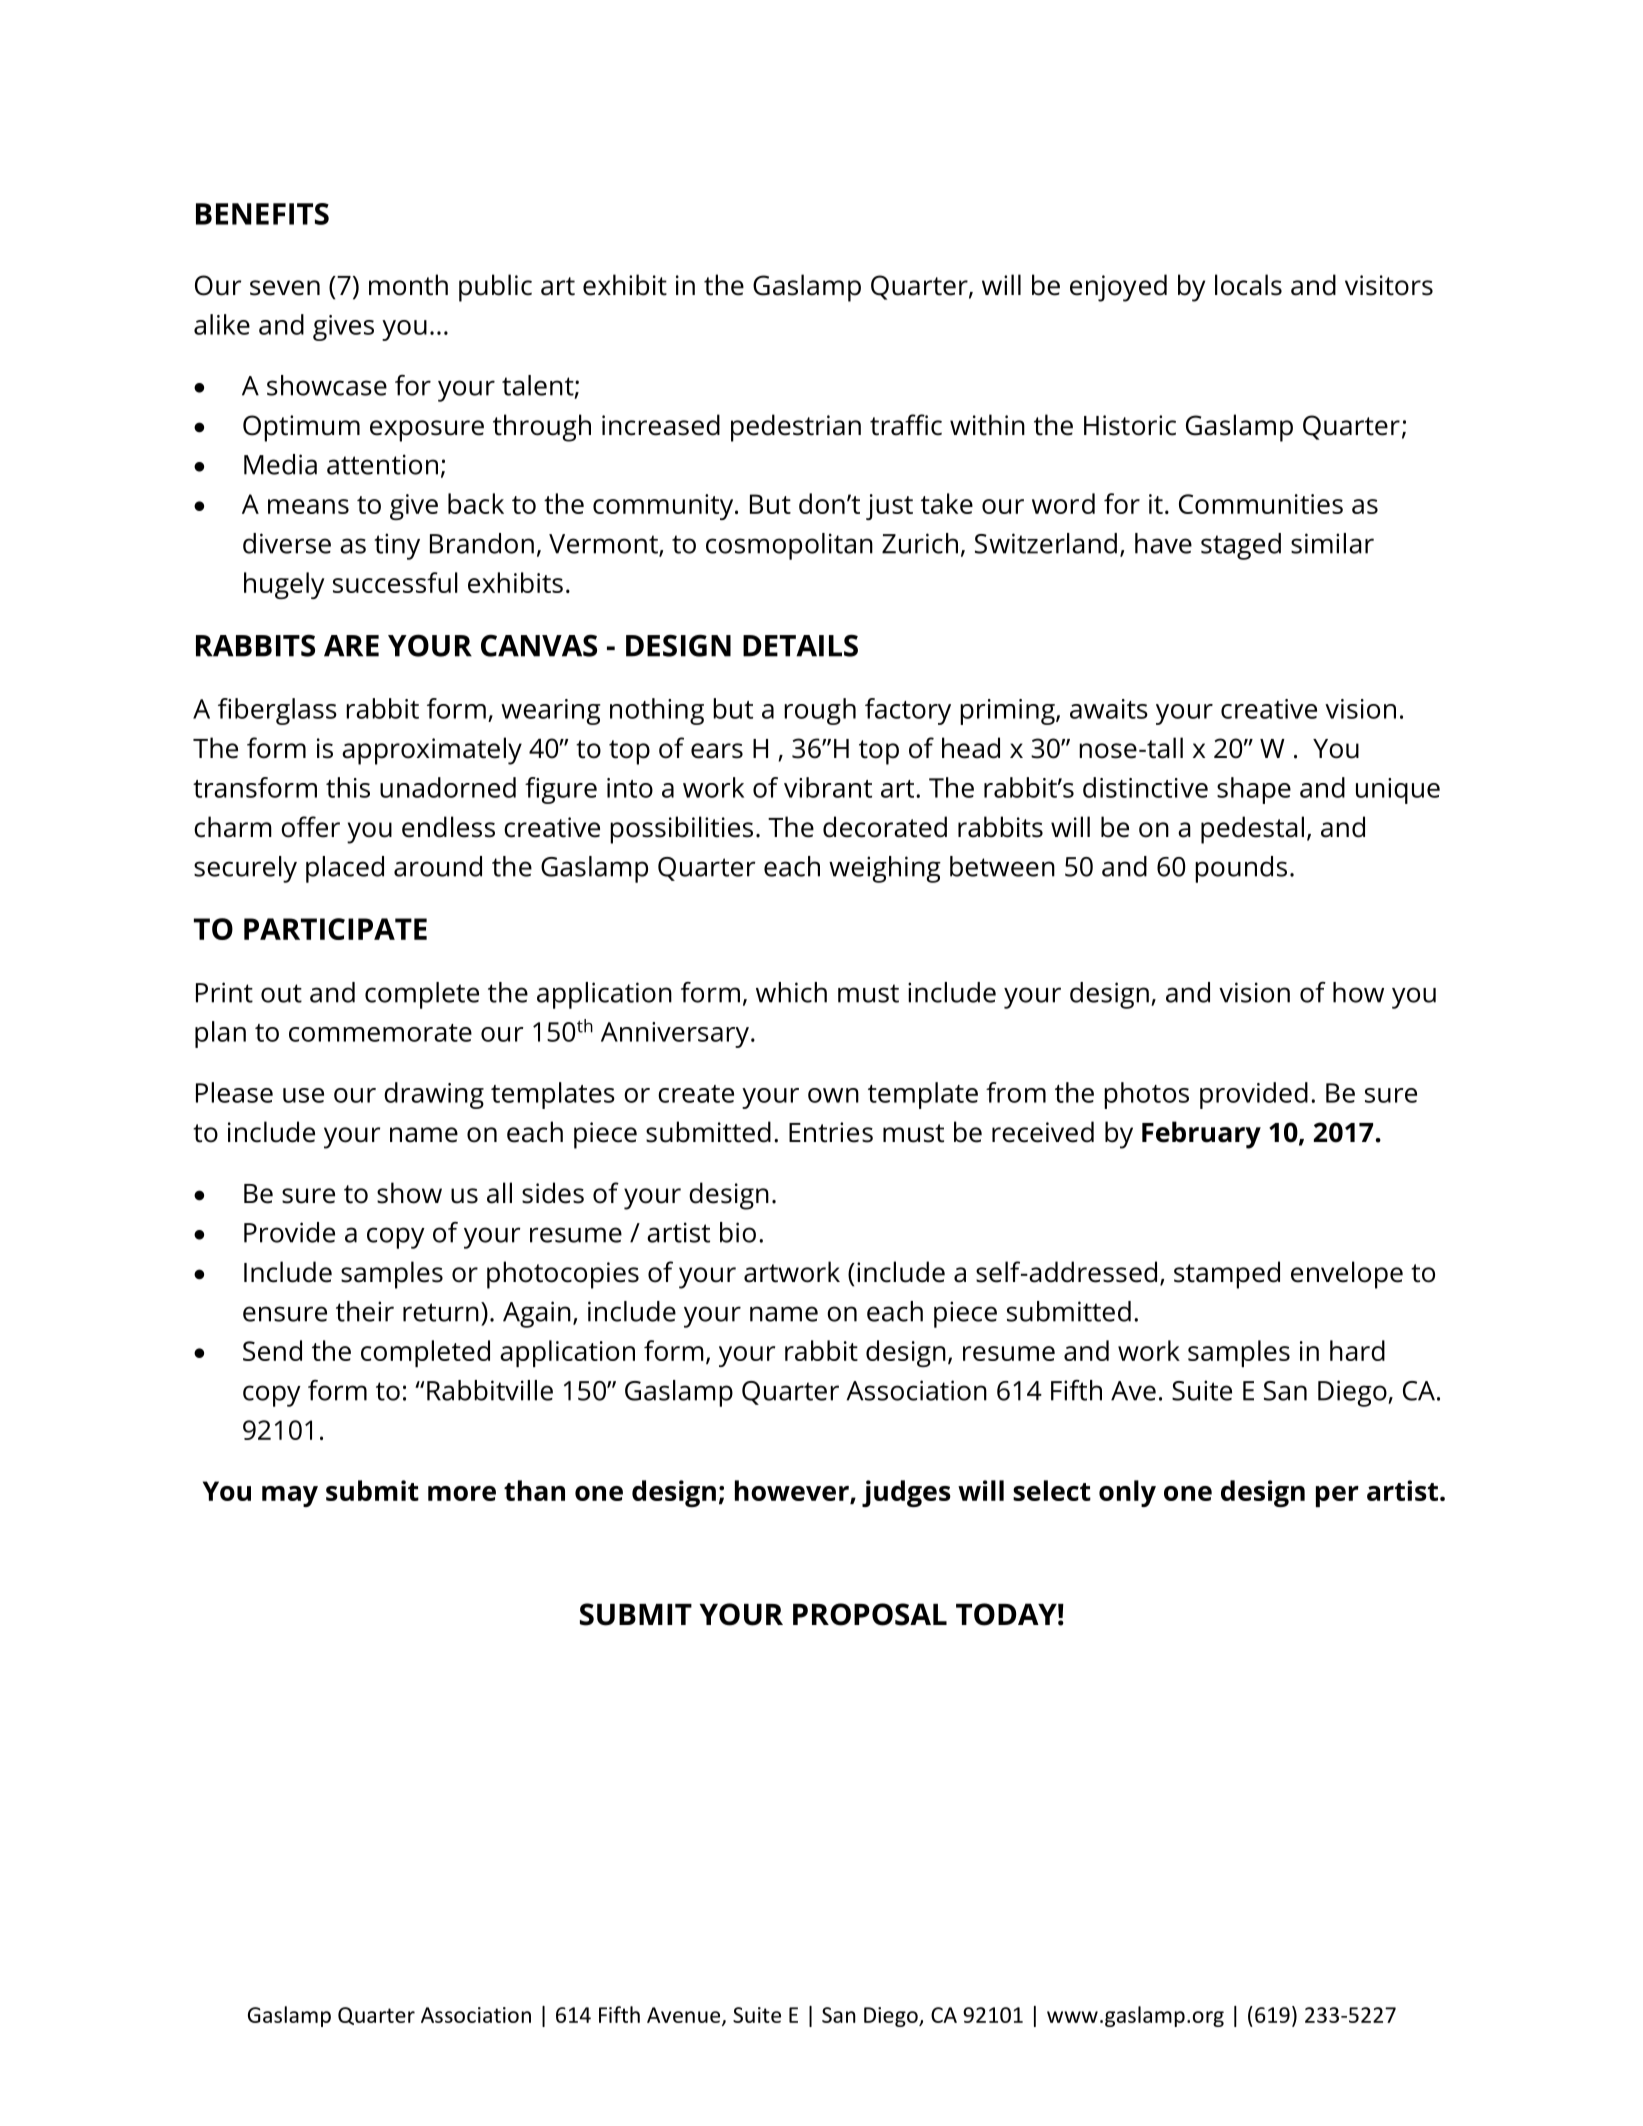 The image size is (1643, 2126). What do you see at coordinates (1248, 285) in the screenshot?
I see `locals` at bounding box center [1248, 285].
